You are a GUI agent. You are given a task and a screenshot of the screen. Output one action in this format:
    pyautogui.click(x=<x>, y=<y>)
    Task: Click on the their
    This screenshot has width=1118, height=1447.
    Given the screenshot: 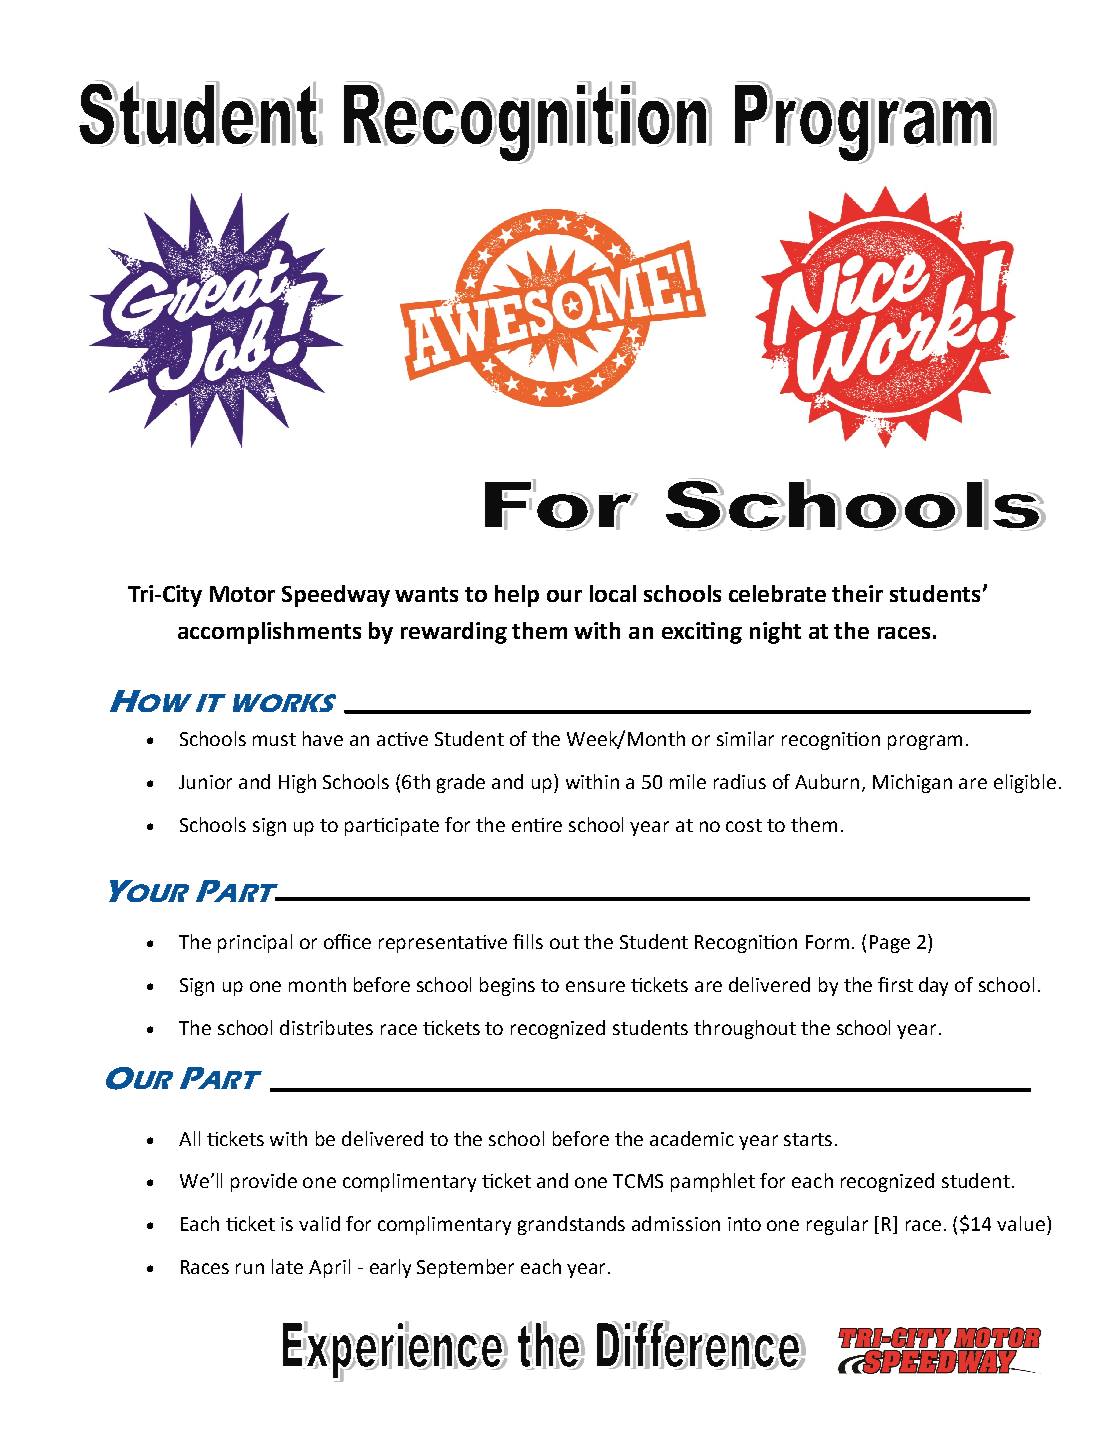 What is the action you would take?
    pyautogui.click(x=857, y=593)
